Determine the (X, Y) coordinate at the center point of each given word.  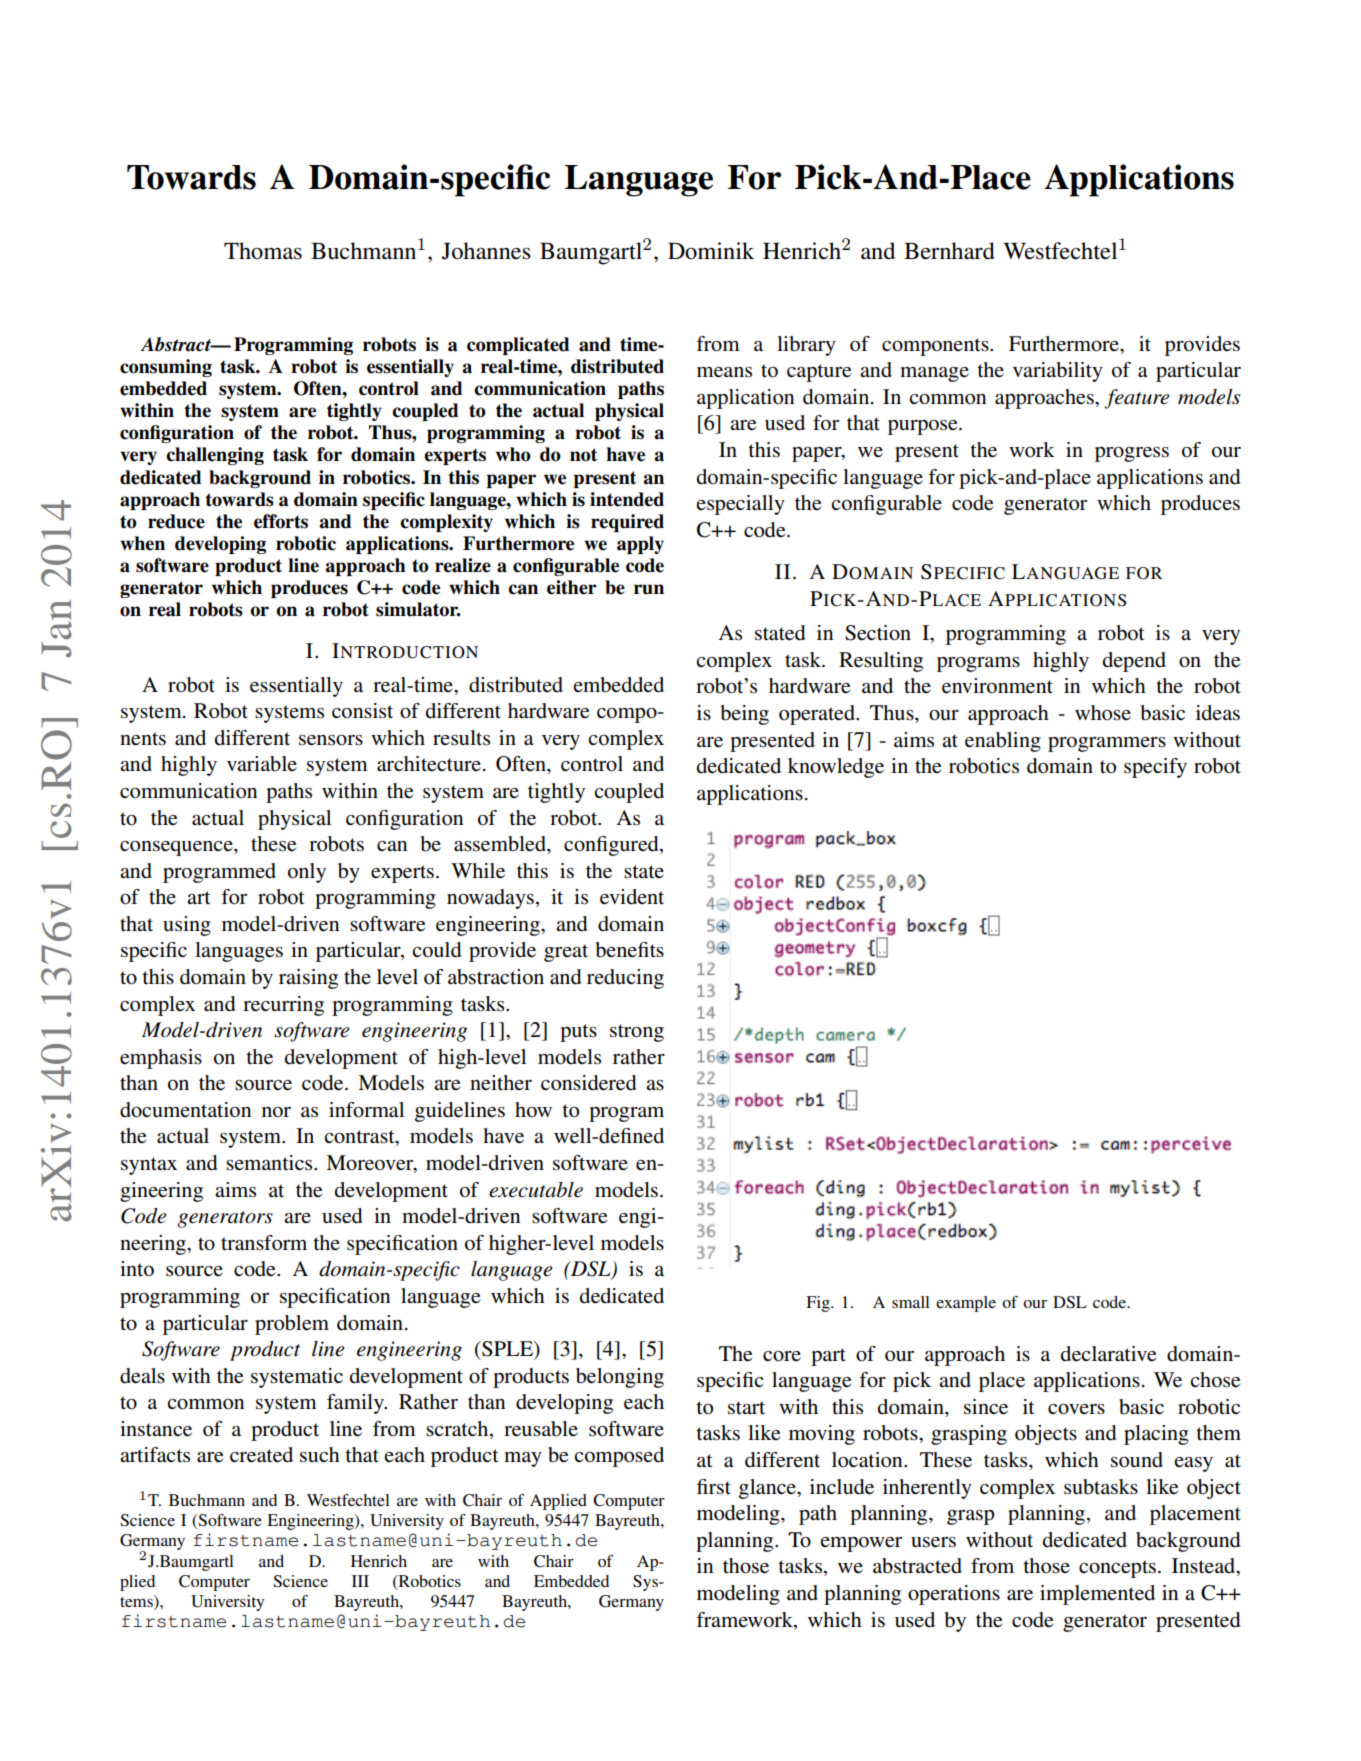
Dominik (711, 251)
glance (768, 1489)
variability (1058, 372)
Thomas (263, 251)
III (360, 1581)
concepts (1117, 1569)
